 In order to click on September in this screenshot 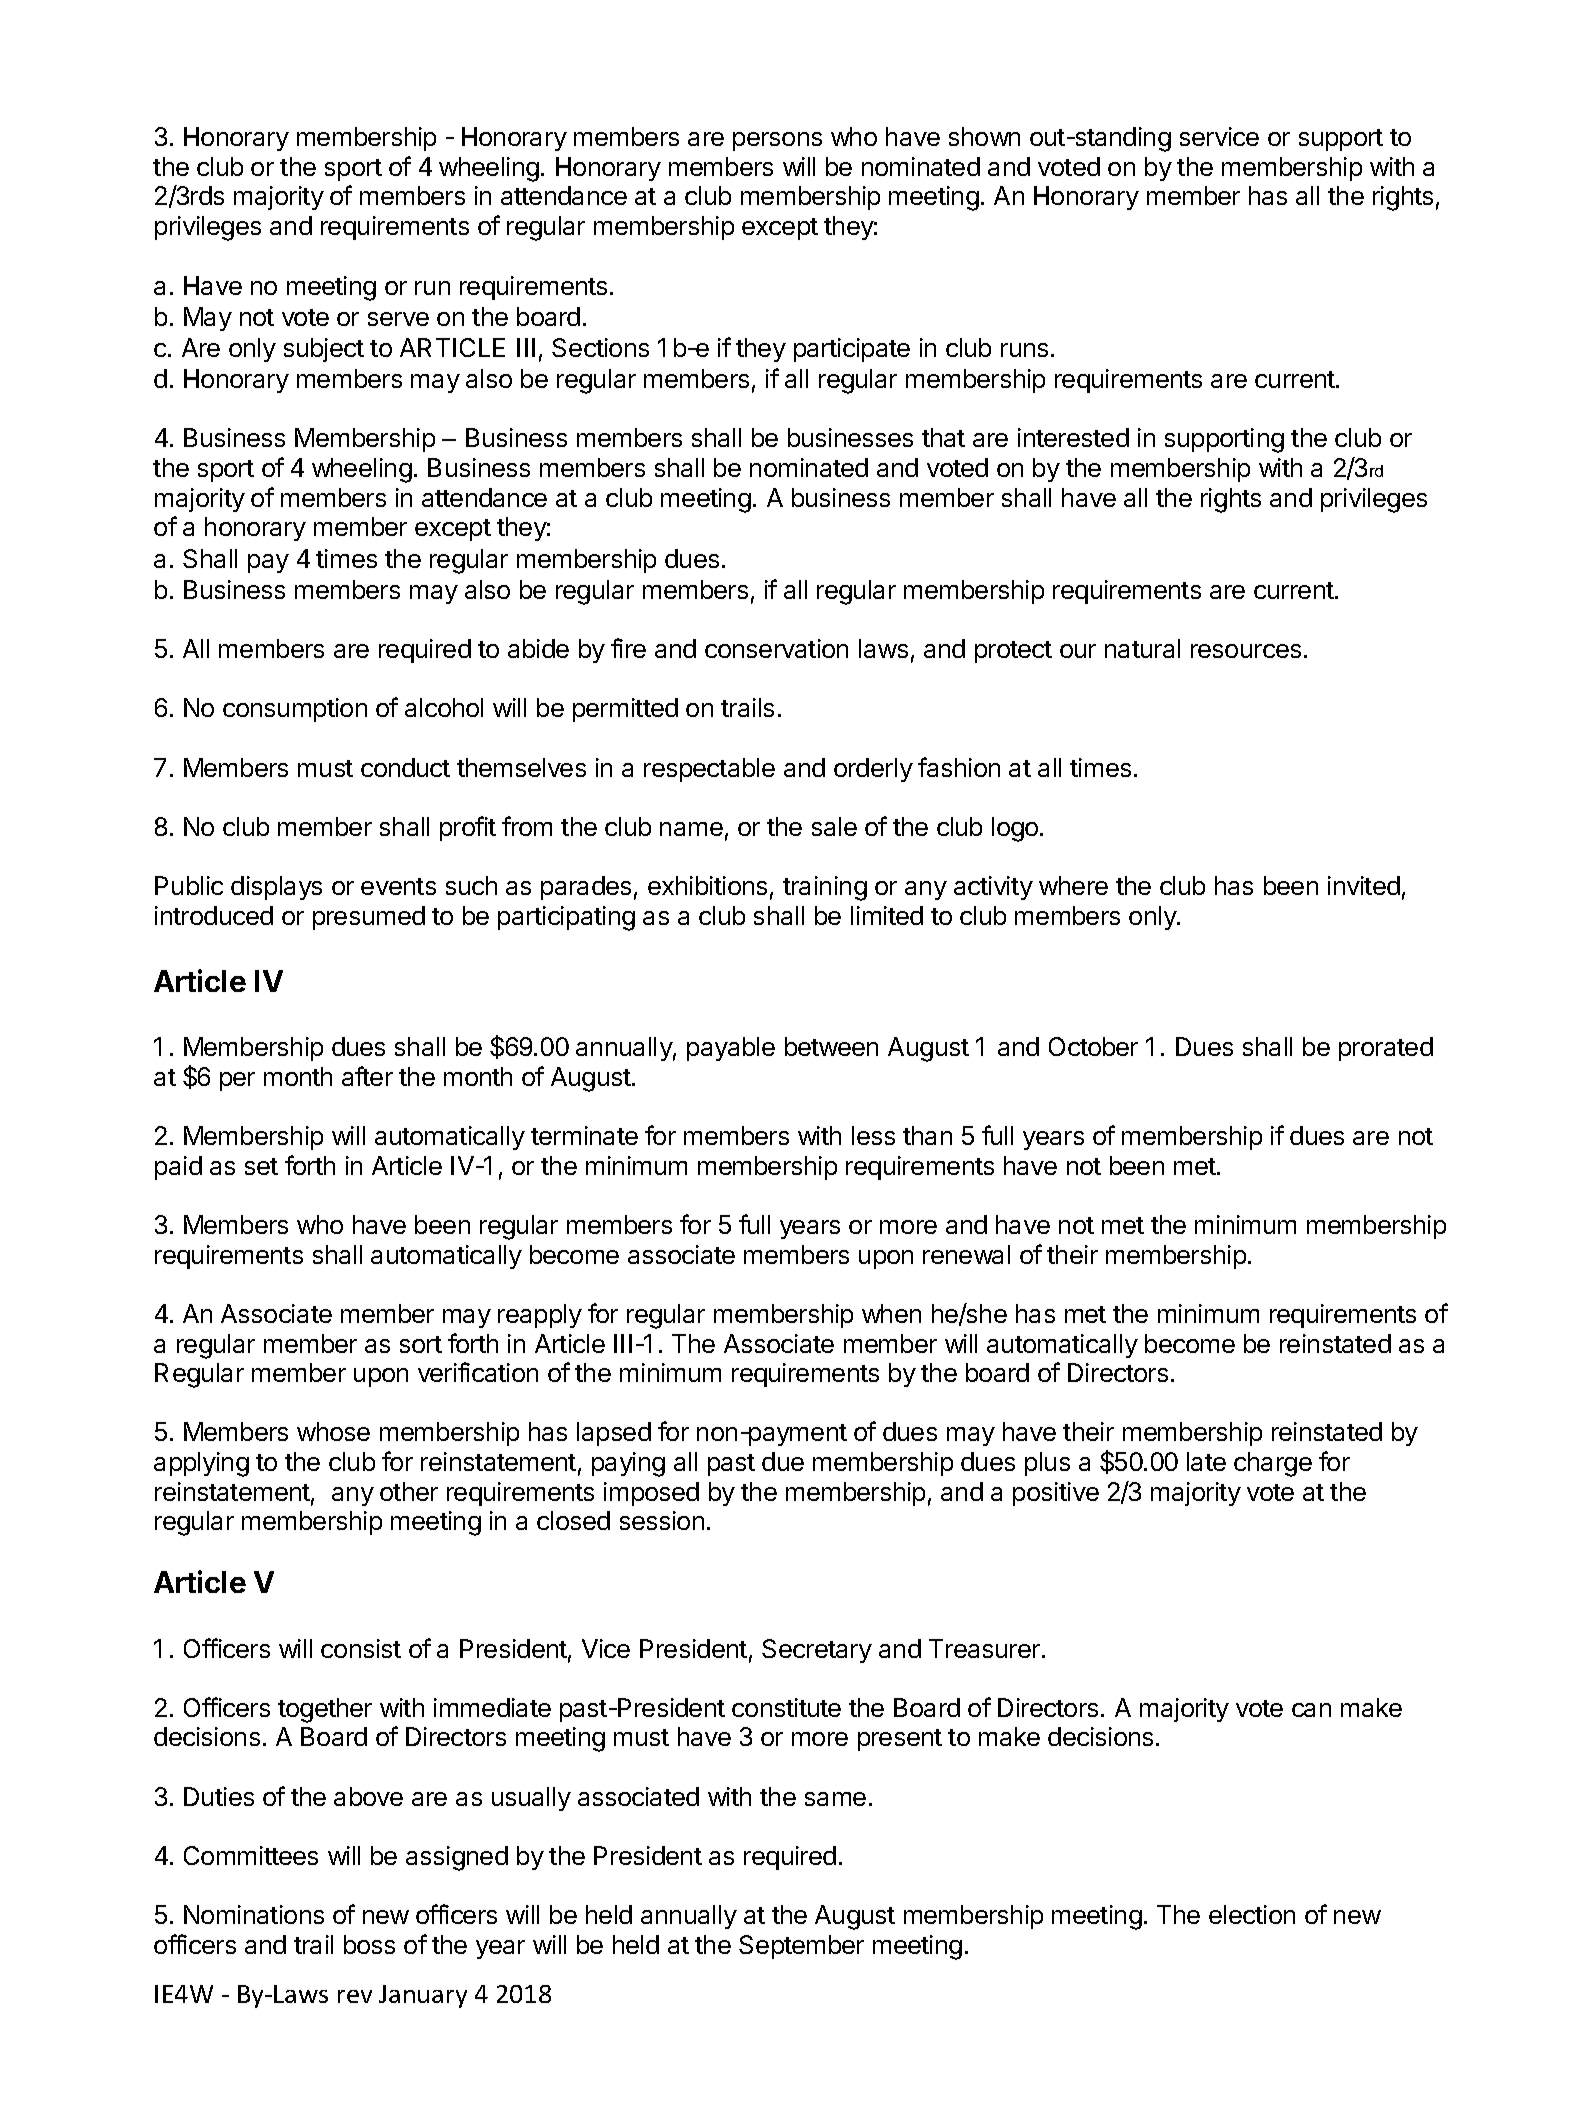, I will do `click(801, 1947)`.
